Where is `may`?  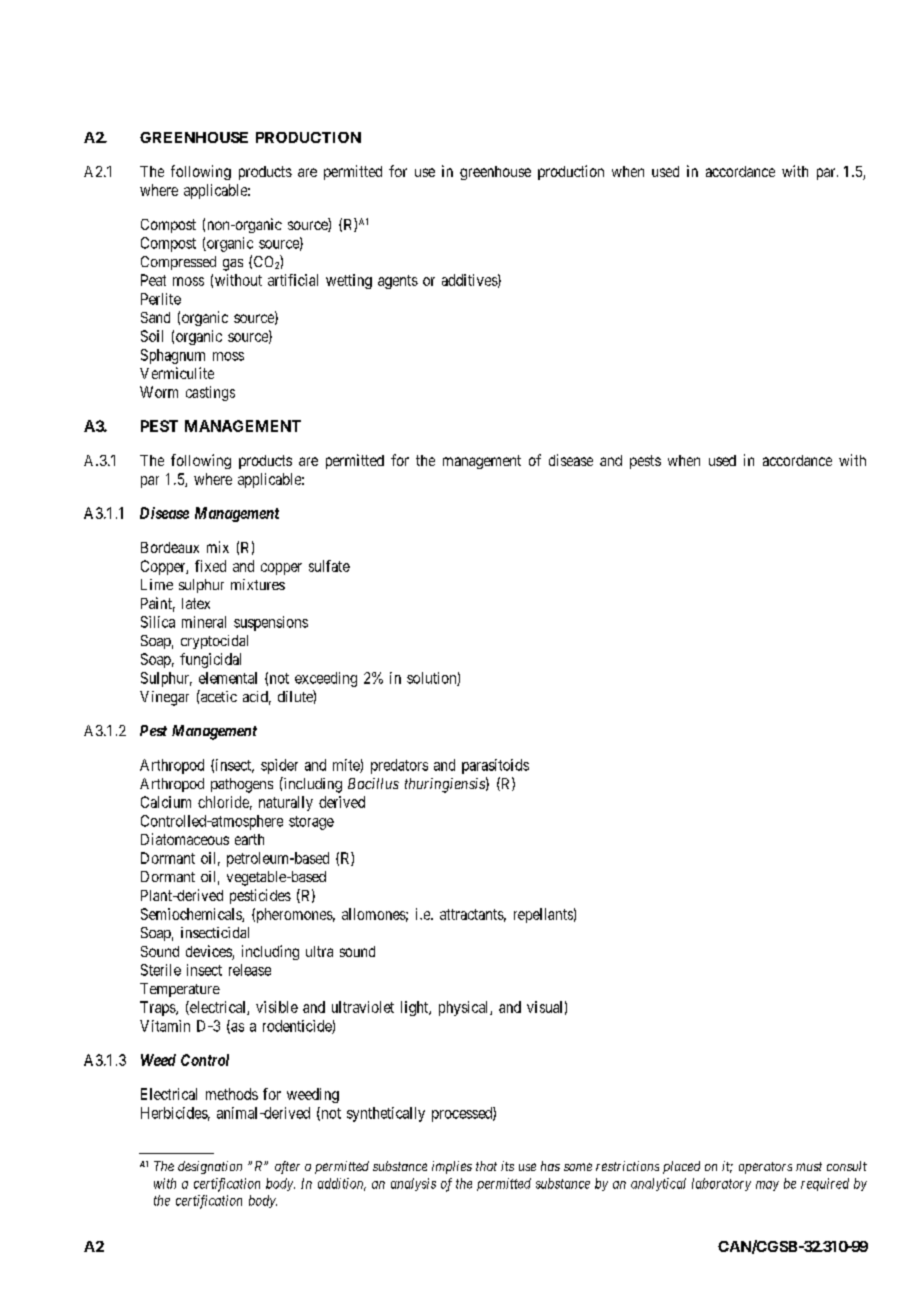
may is located at coordinates (767, 1186).
